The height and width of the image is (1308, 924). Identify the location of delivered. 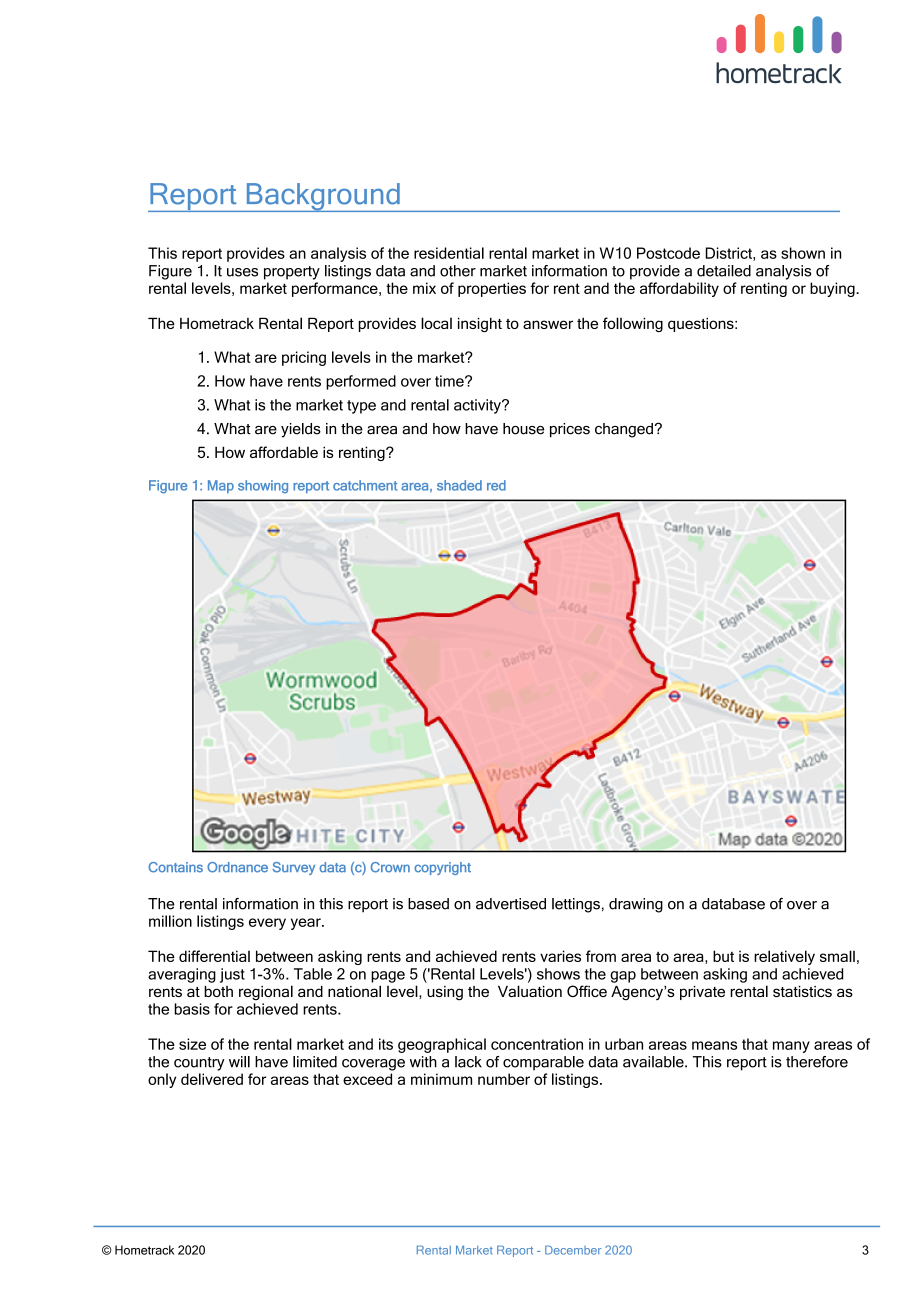
(212, 1079).
